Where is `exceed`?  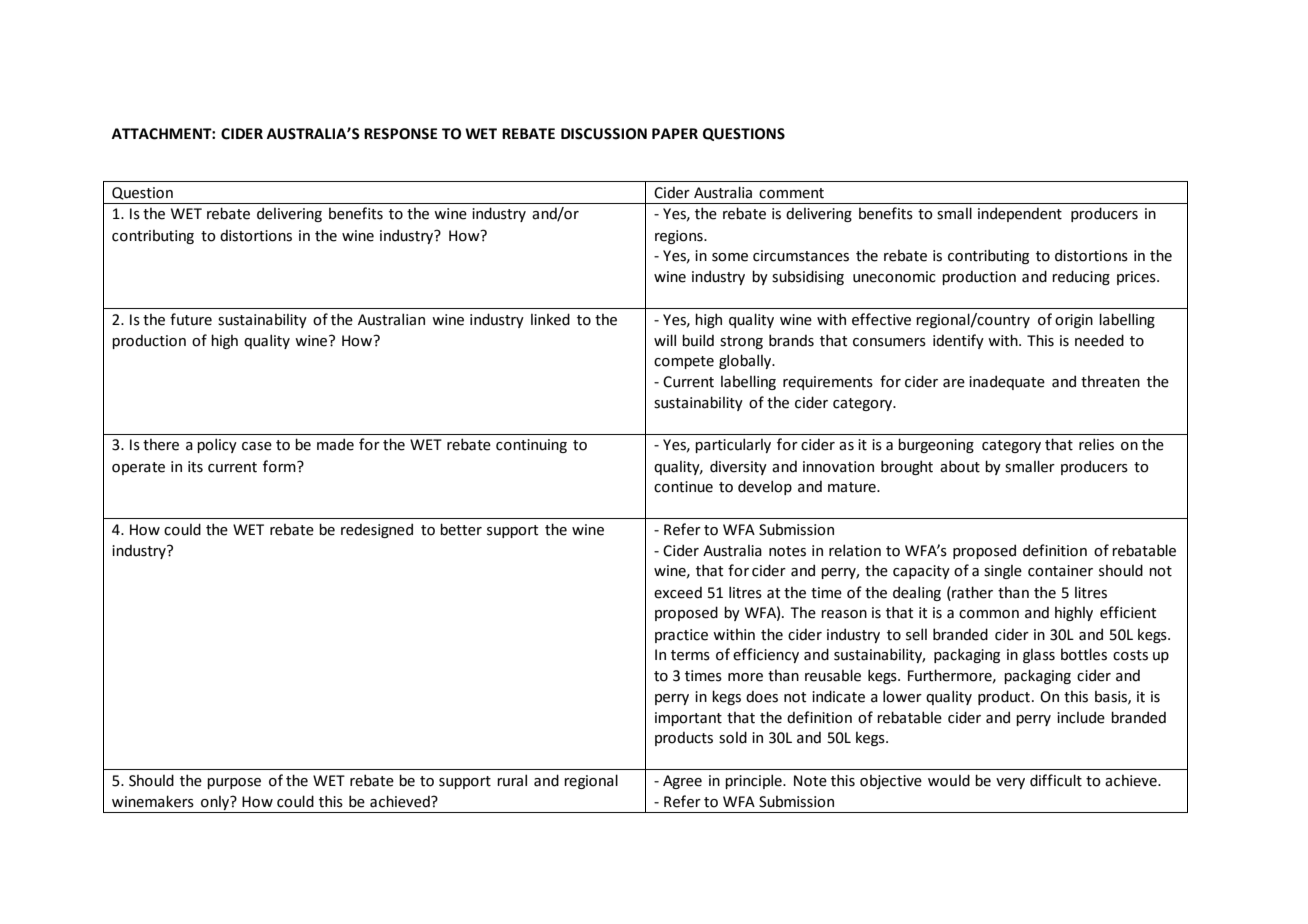 exceed is located at coordinates (678, 592).
